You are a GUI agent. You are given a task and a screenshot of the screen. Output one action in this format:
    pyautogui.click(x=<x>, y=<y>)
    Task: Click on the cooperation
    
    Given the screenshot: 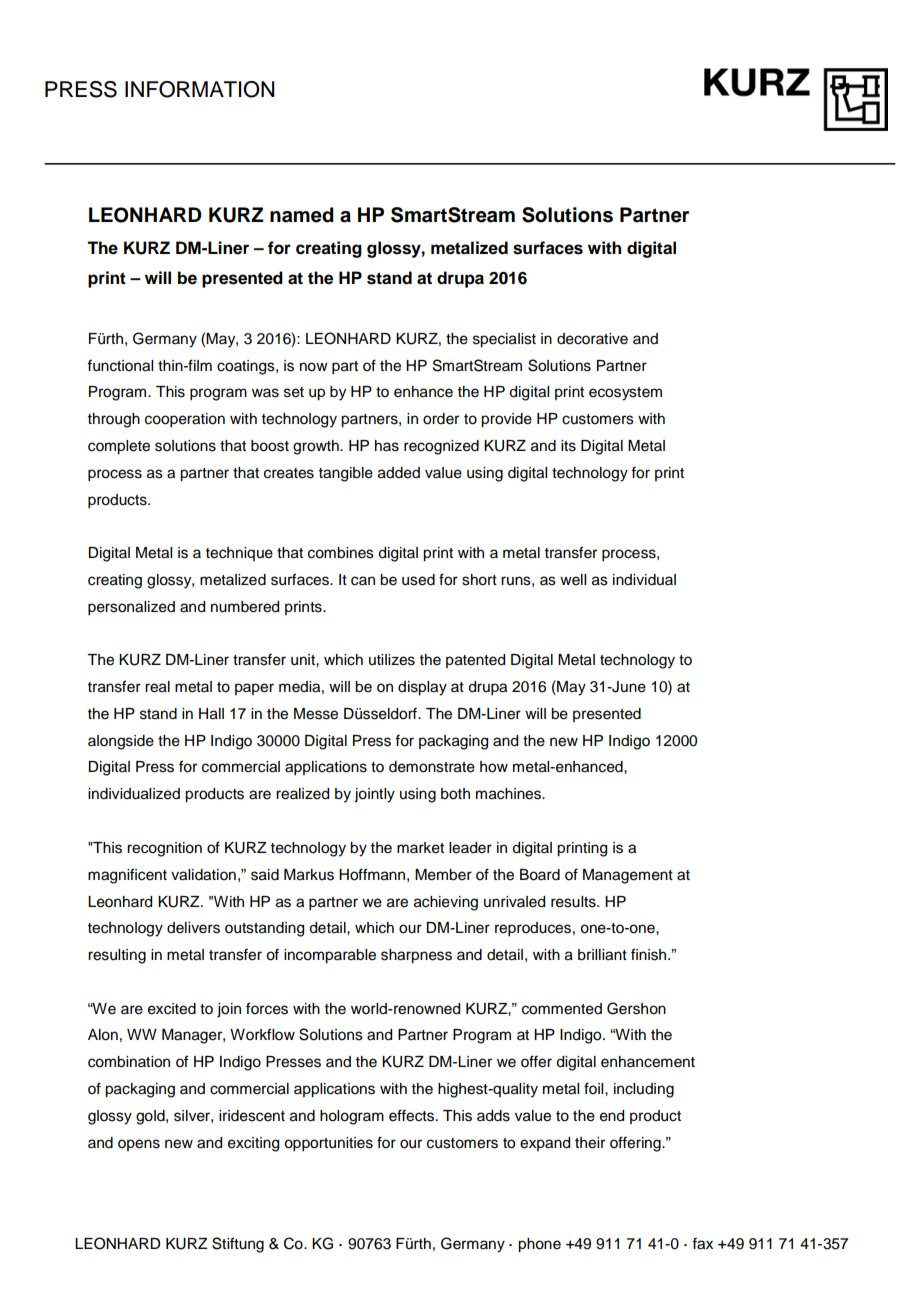 What is the action you would take?
    pyautogui.click(x=185, y=420)
